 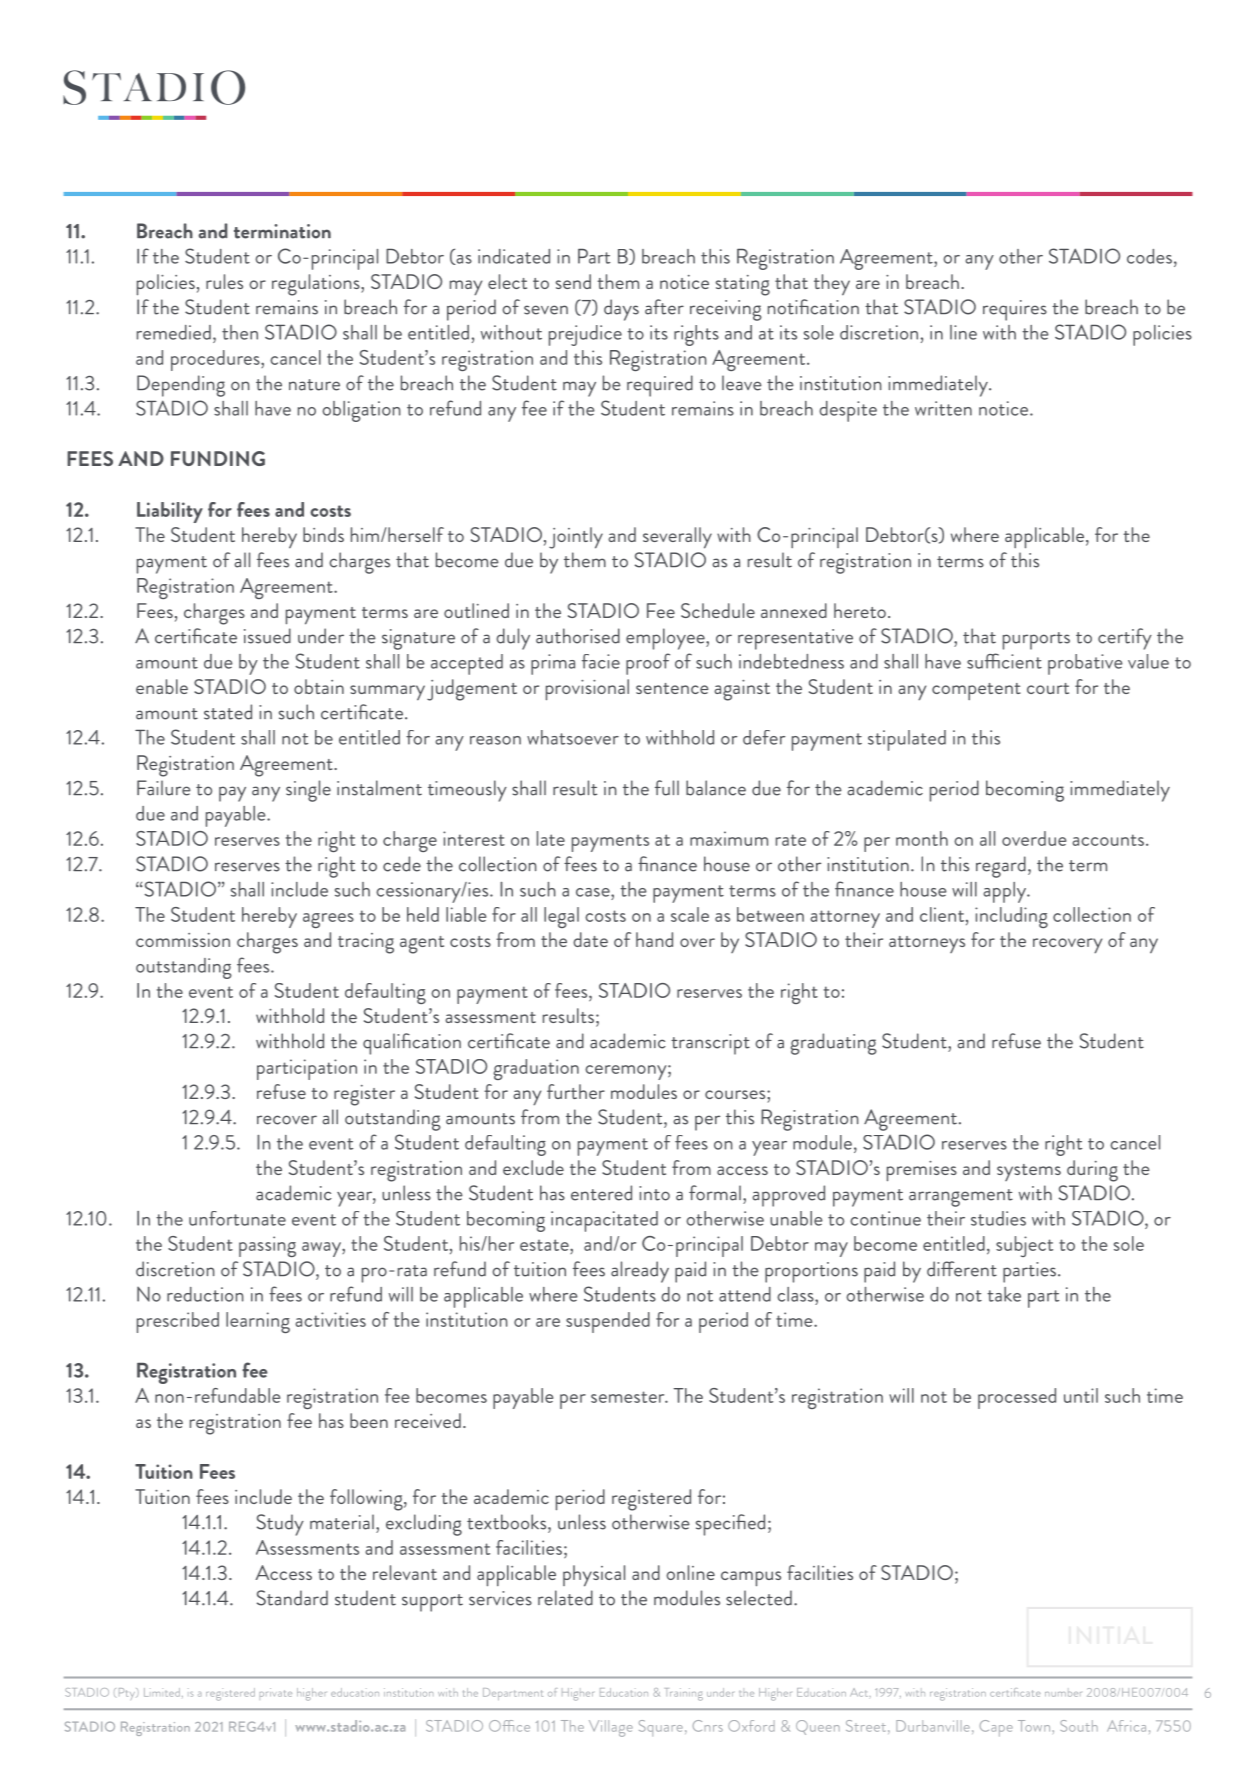 I want to click on requires, so click(x=1015, y=310).
